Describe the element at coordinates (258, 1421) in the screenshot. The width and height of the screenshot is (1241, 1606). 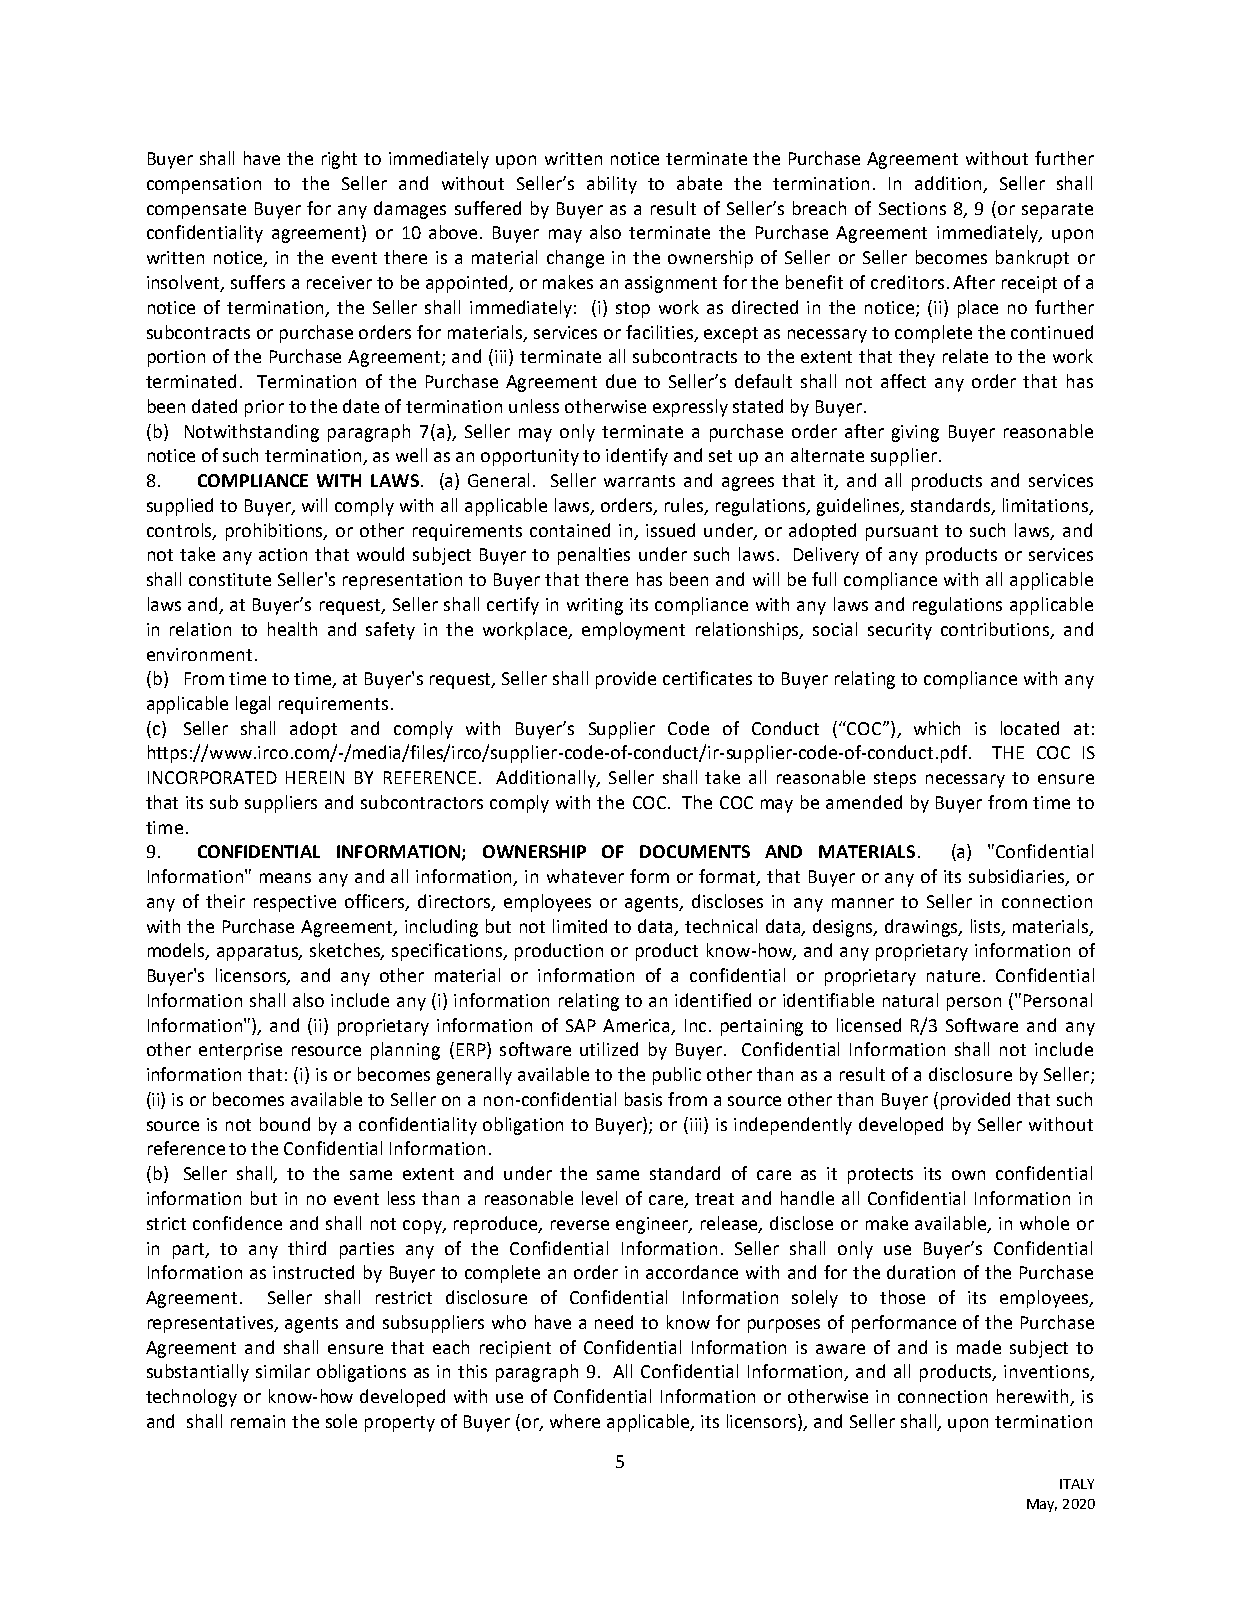
I see `remain` at that location.
